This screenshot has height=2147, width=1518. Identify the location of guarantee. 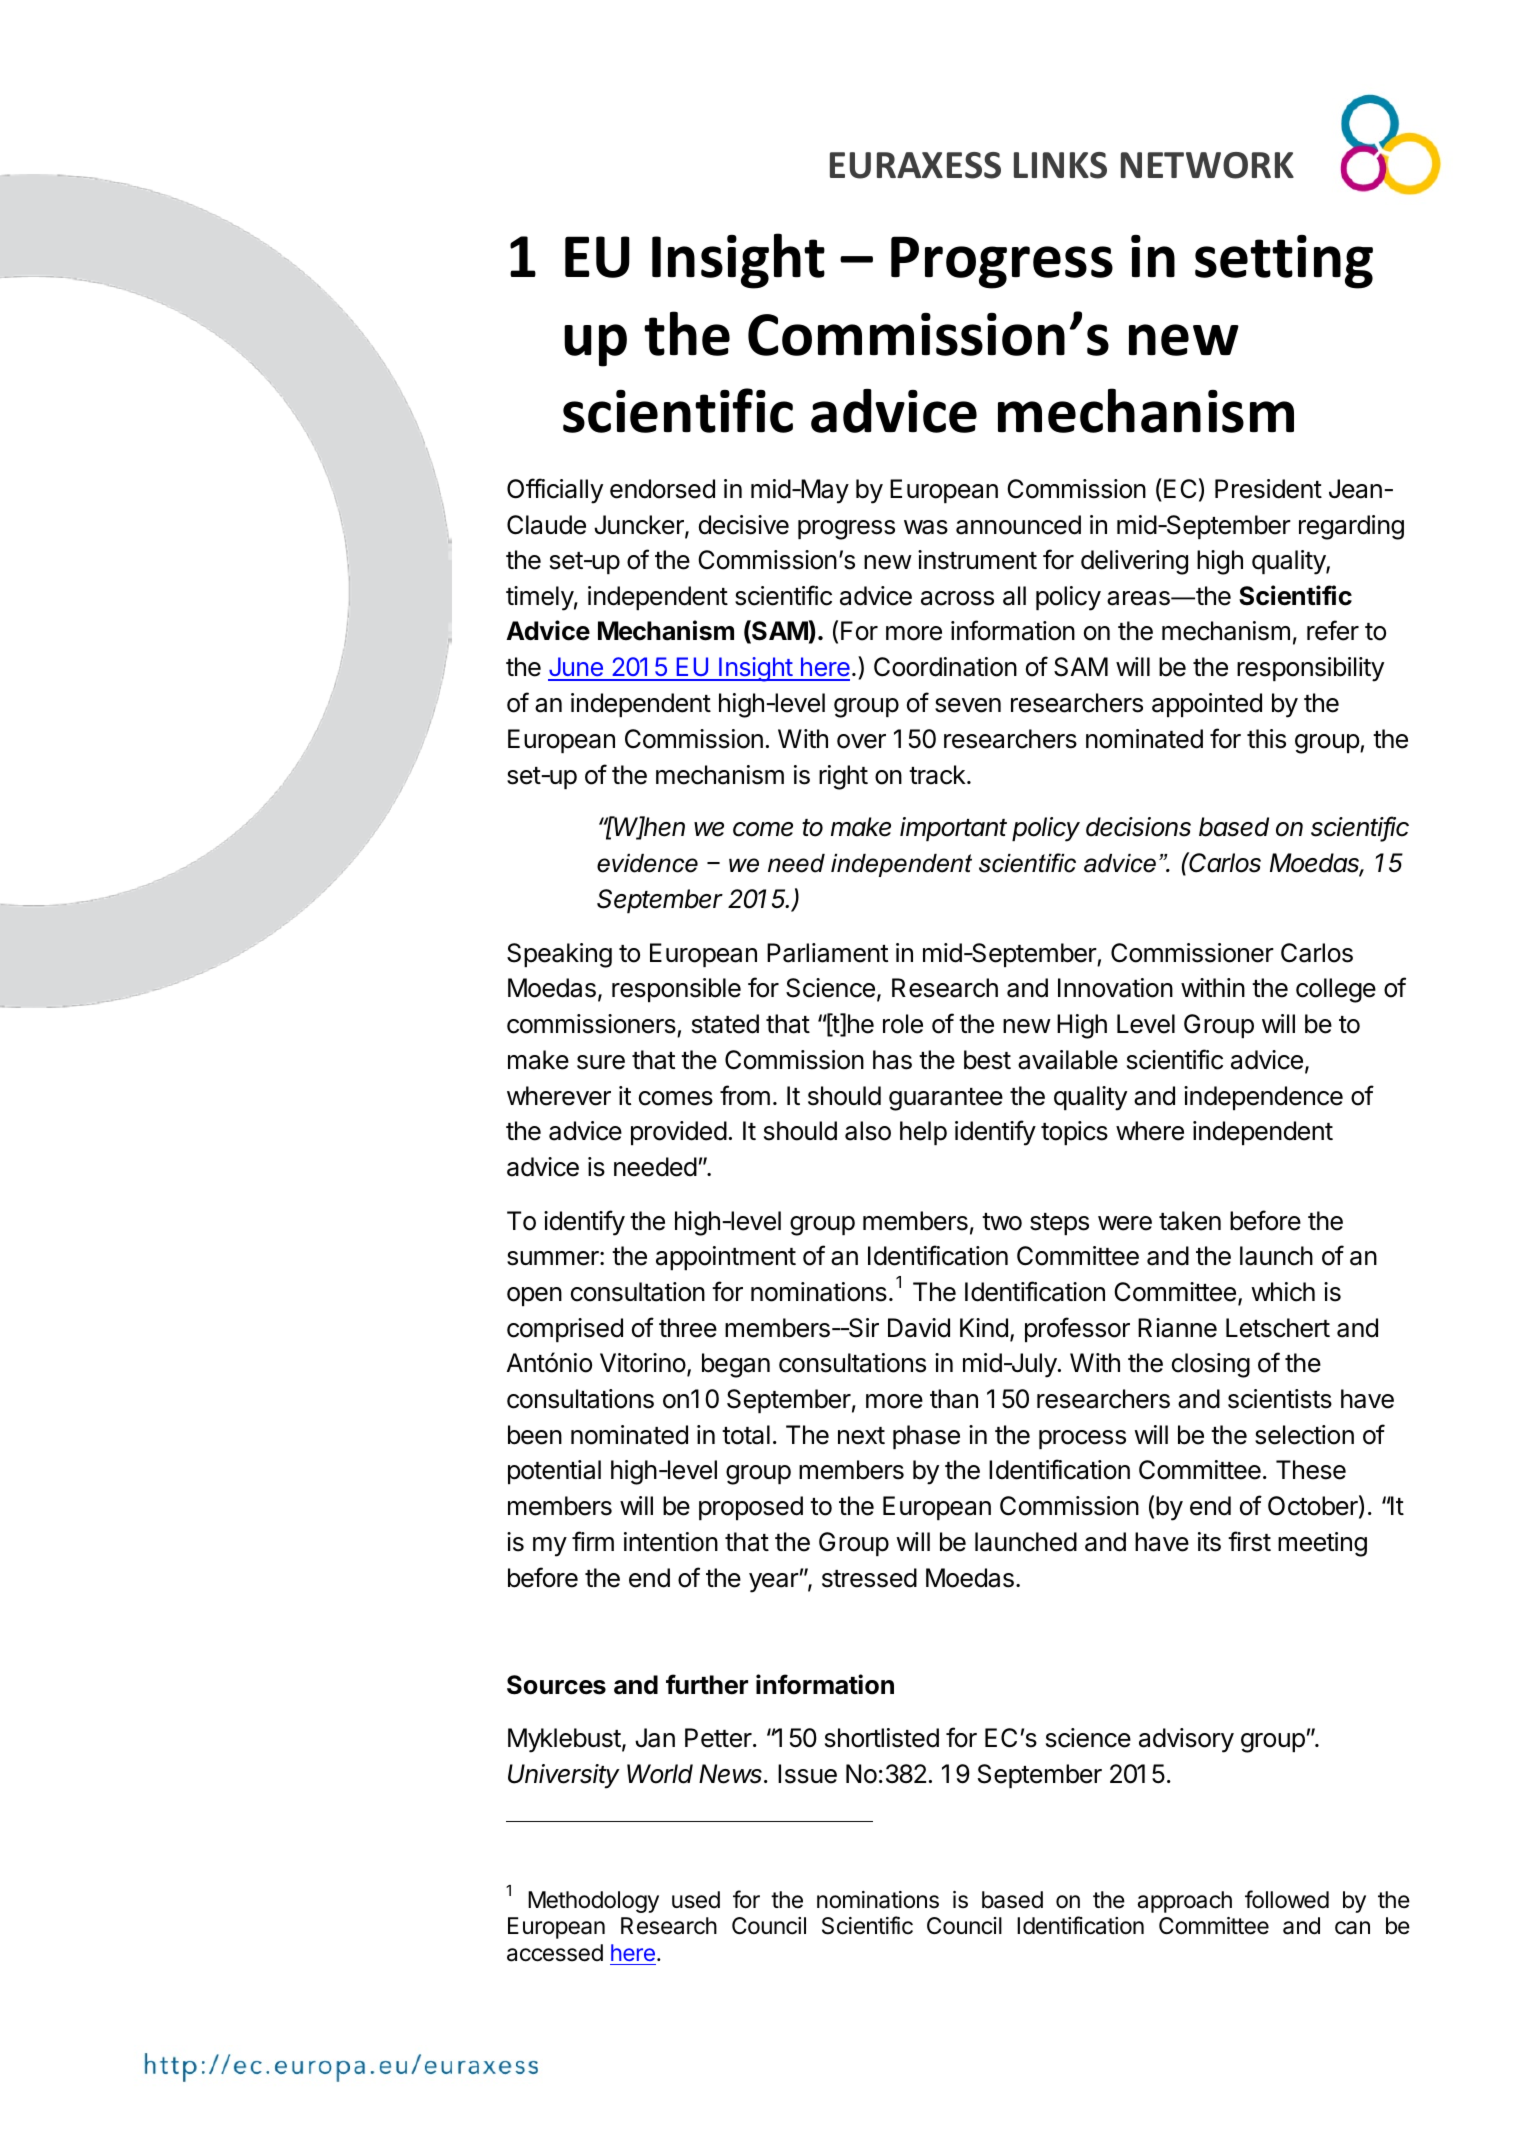
(946, 1099).
